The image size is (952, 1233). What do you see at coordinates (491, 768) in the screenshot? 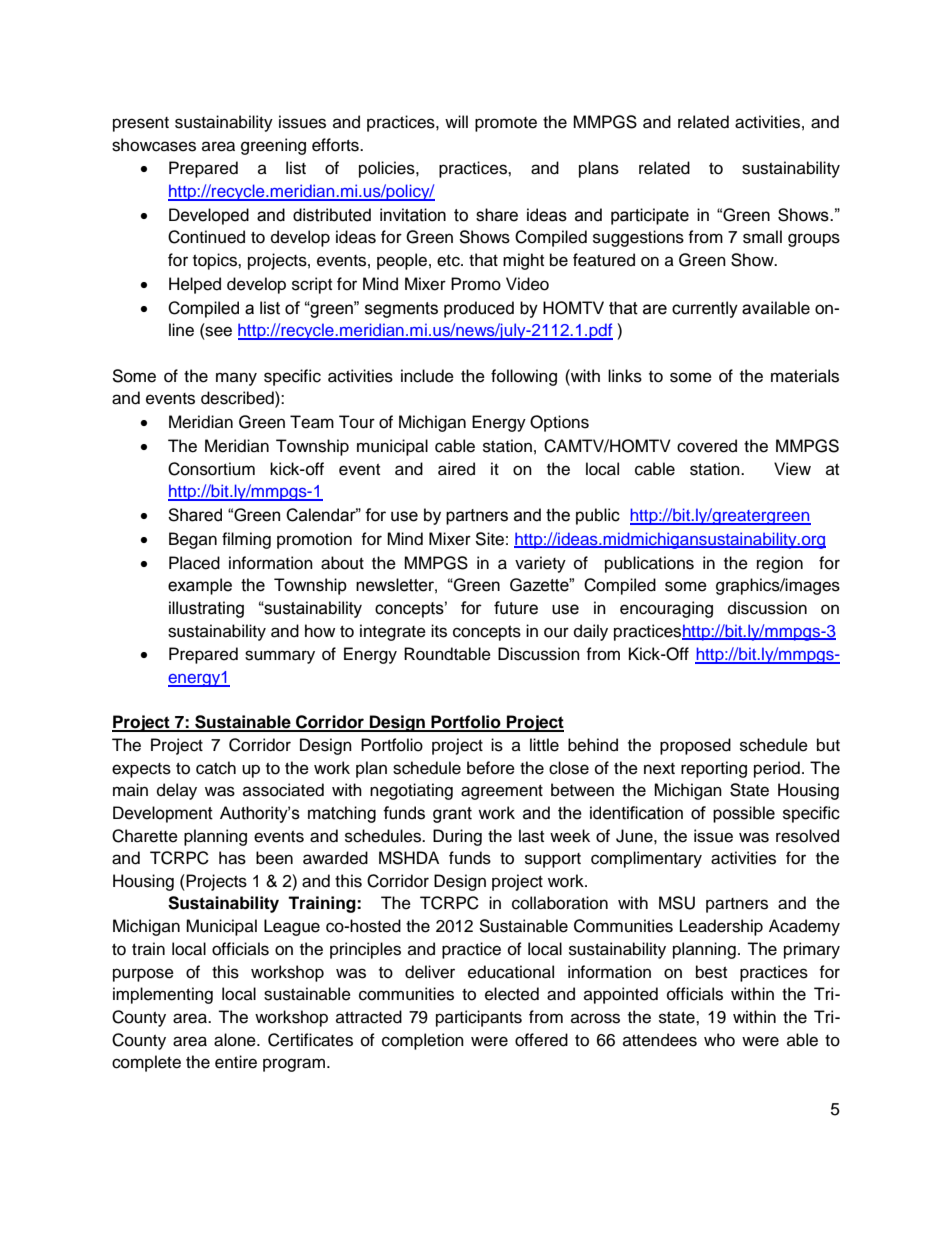
I see `before` at bounding box center [491, 768].
